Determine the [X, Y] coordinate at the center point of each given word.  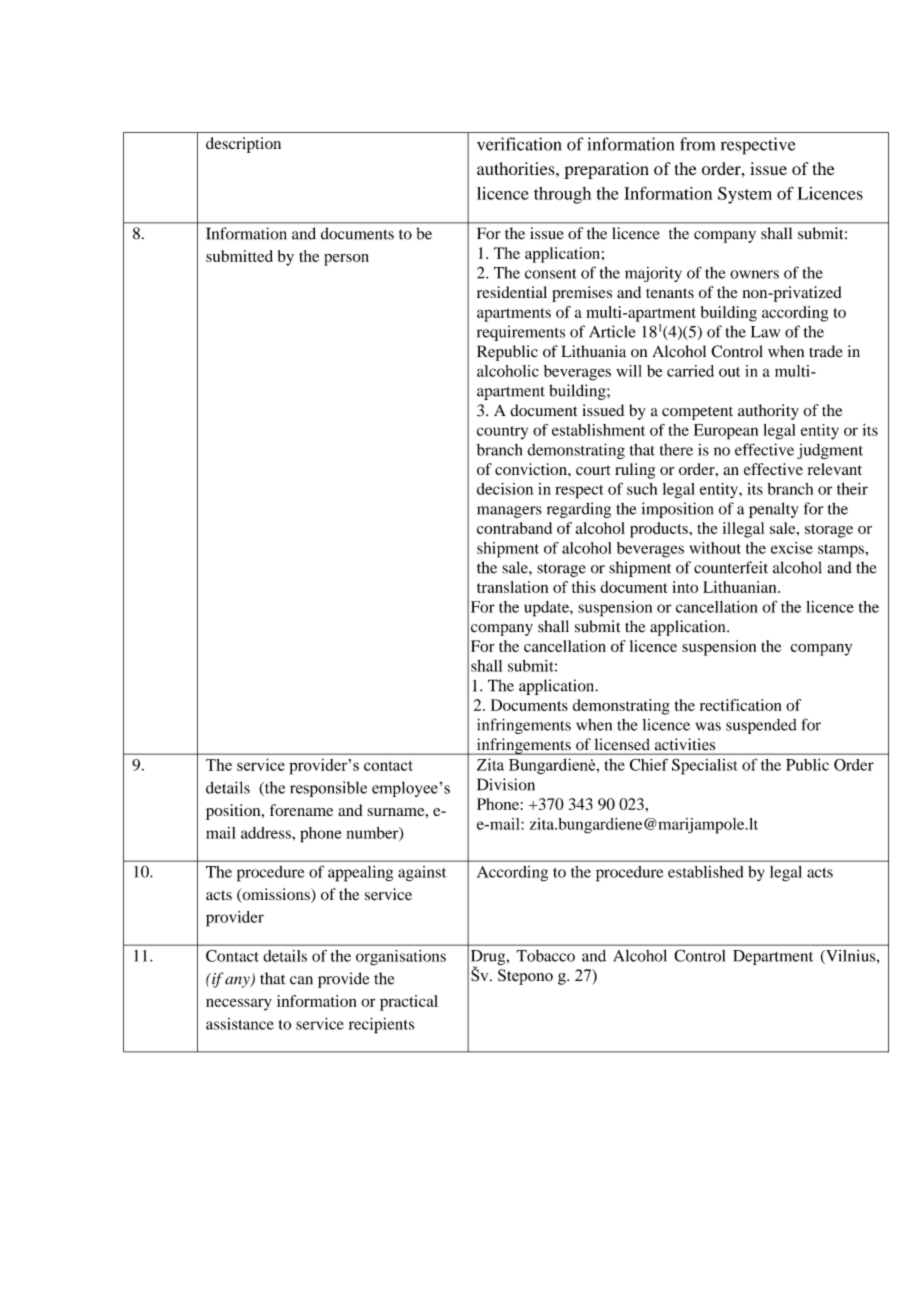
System [745, 195]
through [562, 195]
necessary [239, 1004]
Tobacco [545, 956]
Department [773, 957]
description [243, 145]
